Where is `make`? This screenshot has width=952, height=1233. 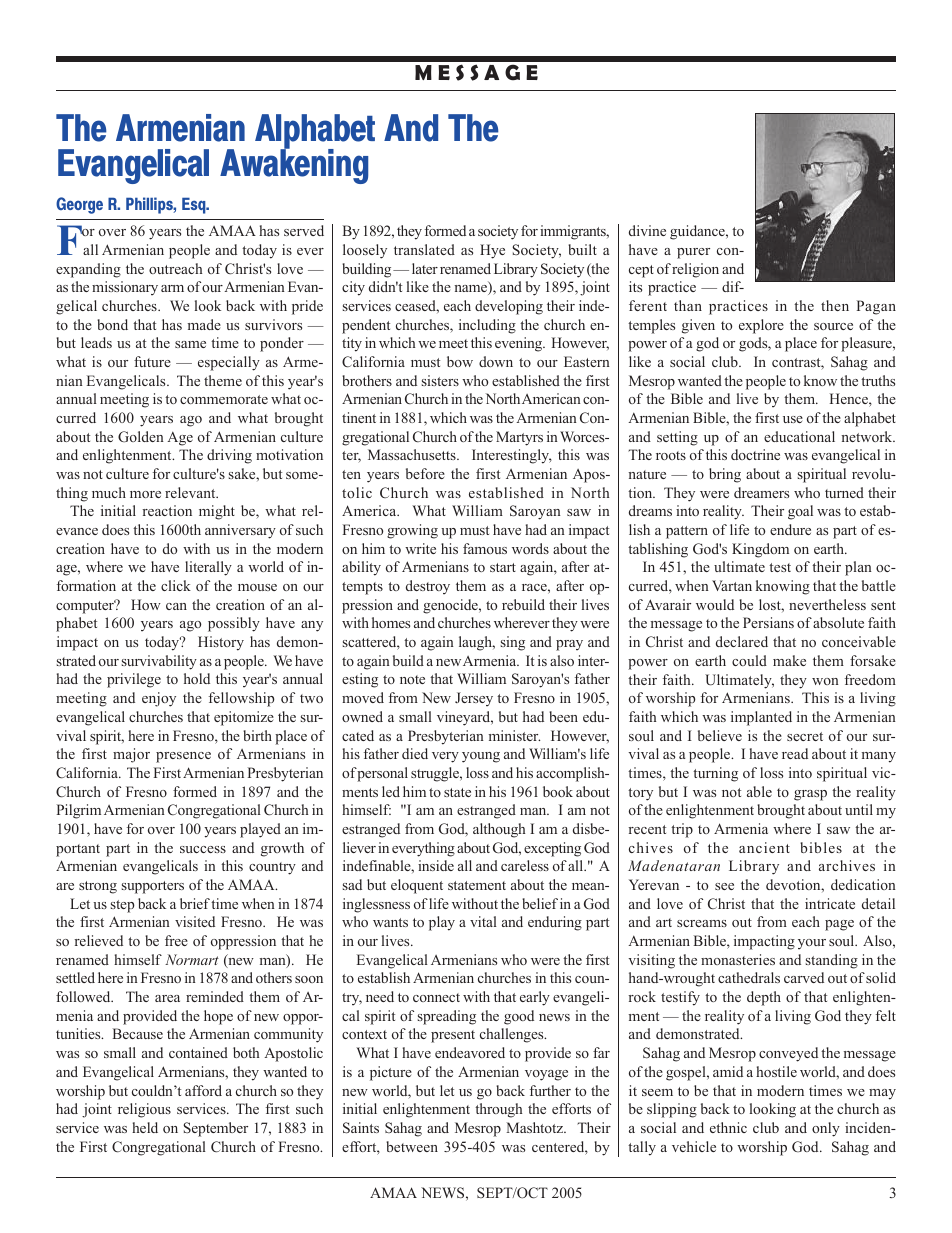 make is located at coordinates (789, 660).
